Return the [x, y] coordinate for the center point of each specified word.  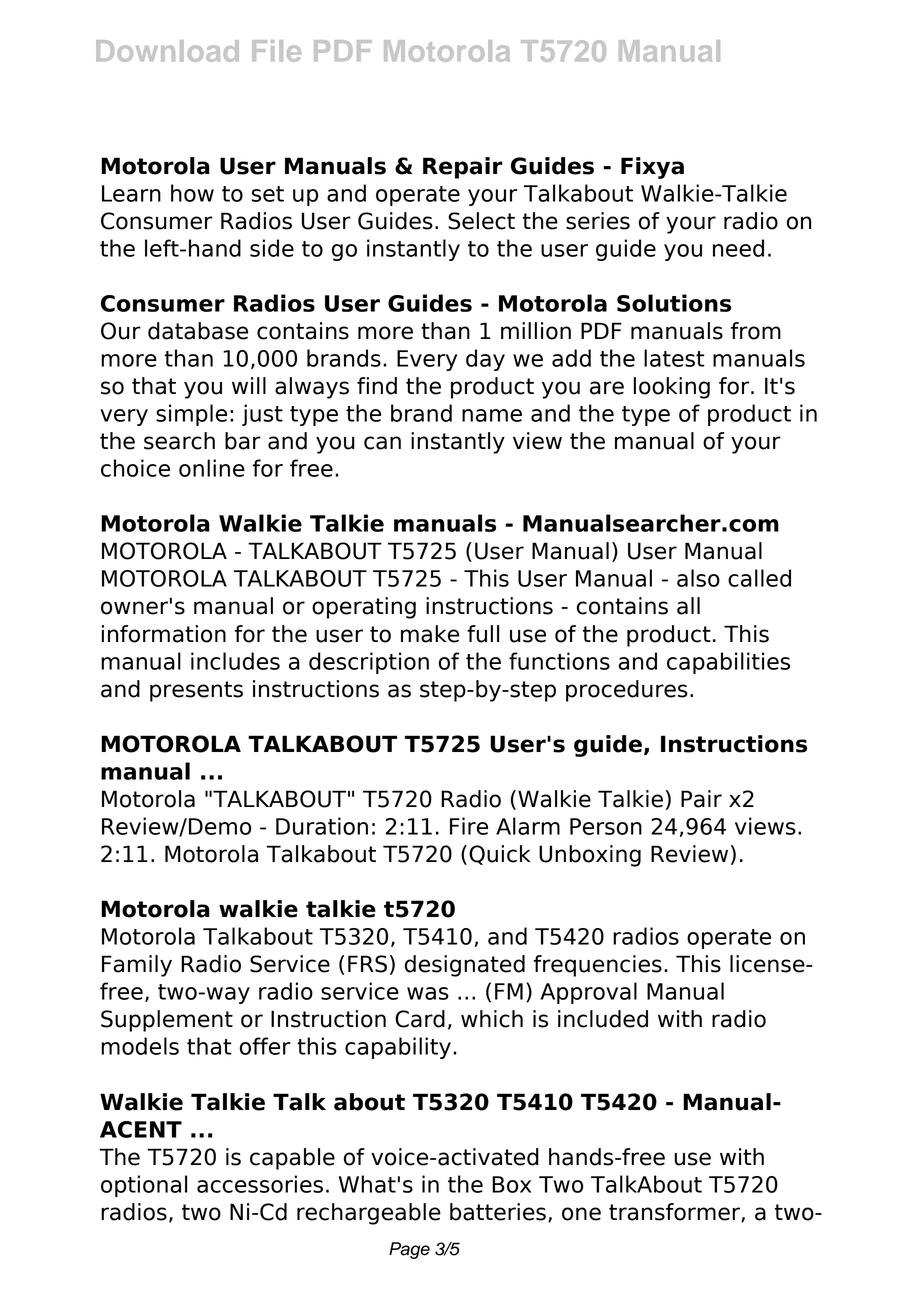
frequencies [597, 966]
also [698, 578]
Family [137, 966]
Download [167, 51]
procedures [627, 691]
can [382, 443]
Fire [469, 826]
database [198, 331]
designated [465, 966]
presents [196, 691]
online [212, 468]
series [598, 221]
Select [481, 221]
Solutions [674, 303]
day [485, 360]
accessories [260, 1184]
